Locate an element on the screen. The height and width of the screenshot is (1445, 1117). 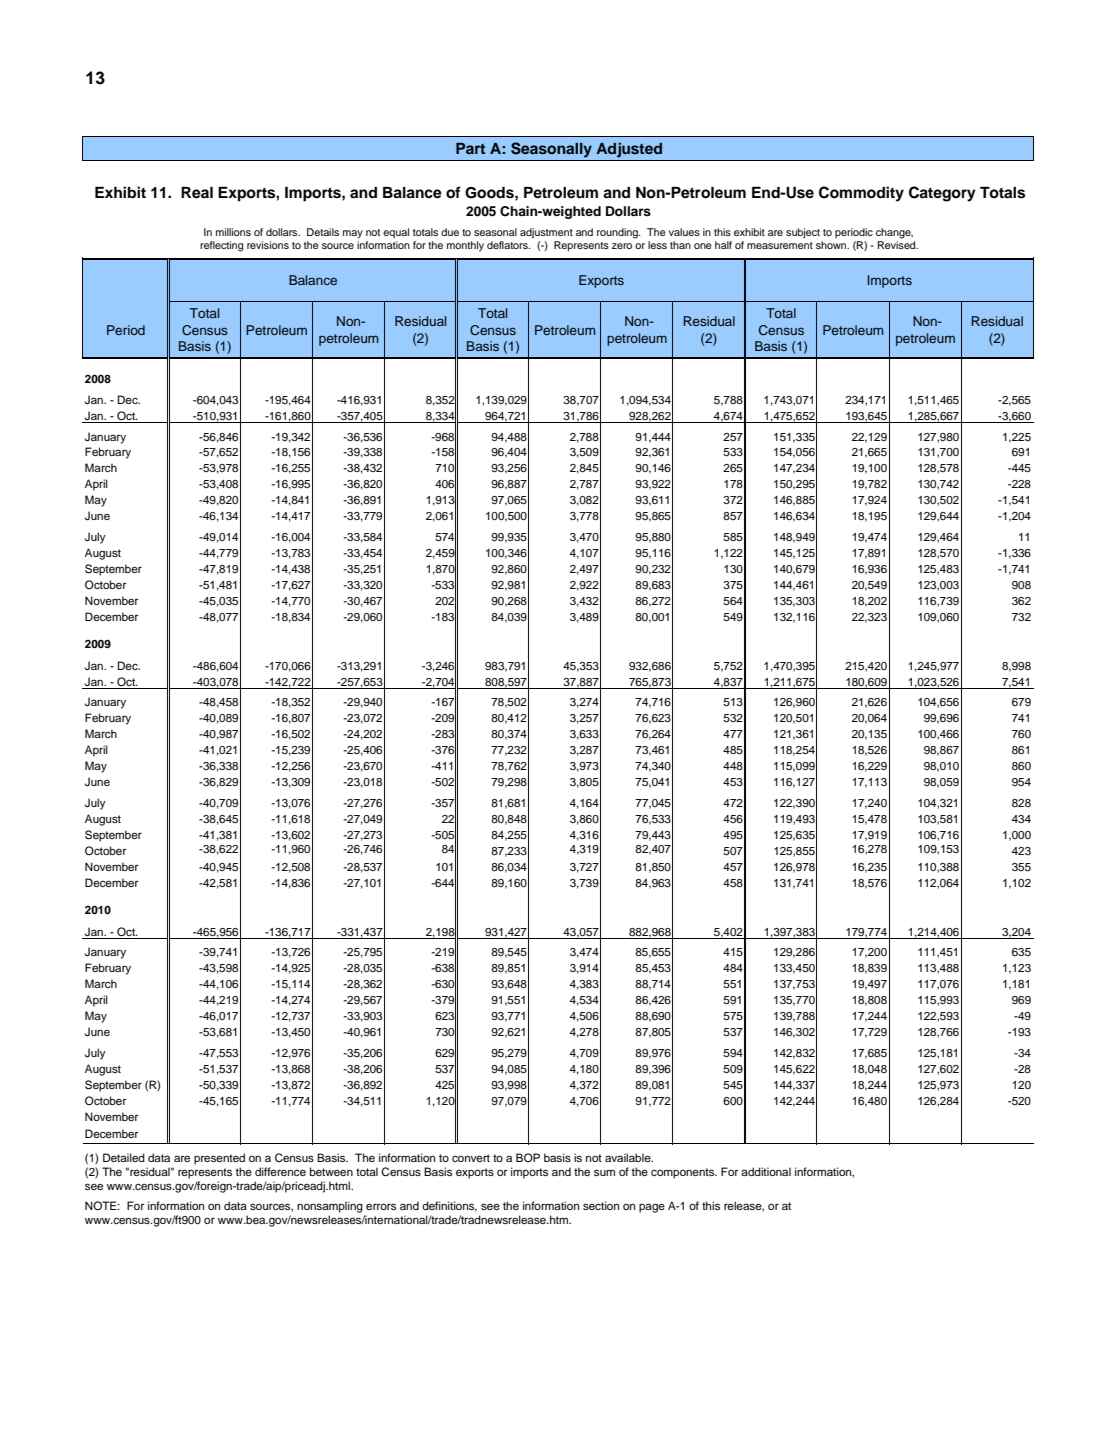
Real is located at coordinates (197, 193).
